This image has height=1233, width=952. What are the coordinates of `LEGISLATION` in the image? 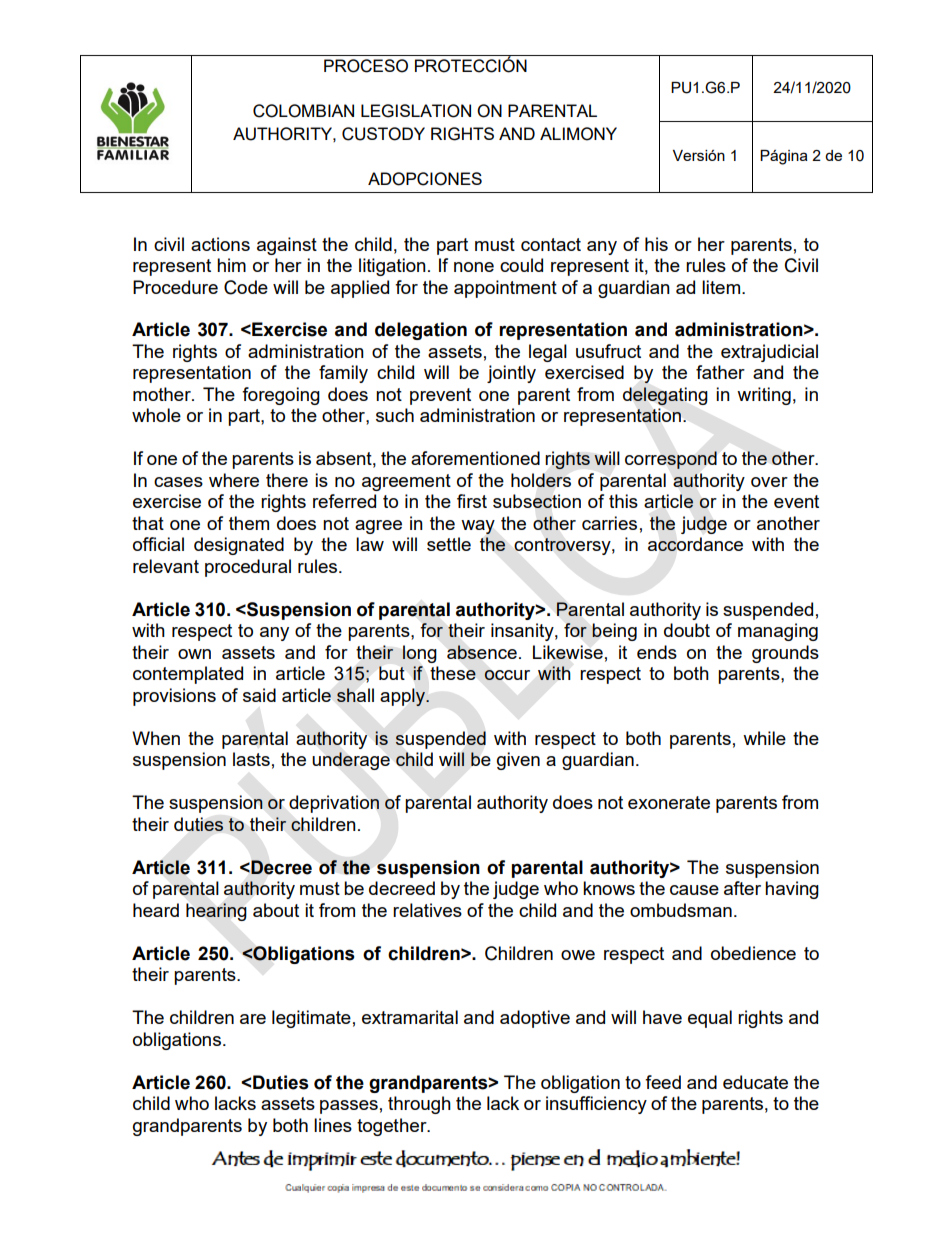 It's located at (416, 111).
